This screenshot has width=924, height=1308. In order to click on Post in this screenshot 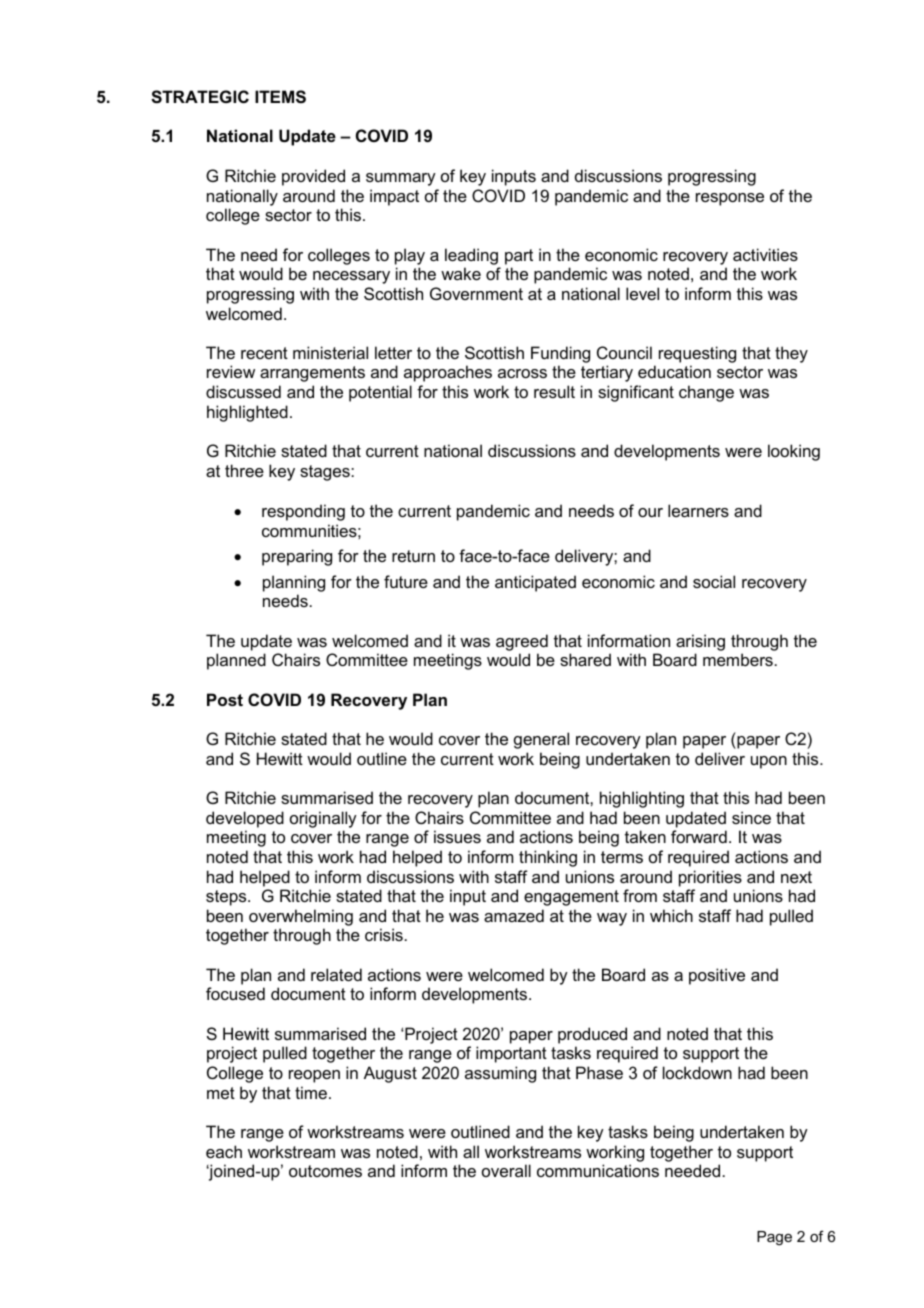, I will do `click(225, 699)`.
